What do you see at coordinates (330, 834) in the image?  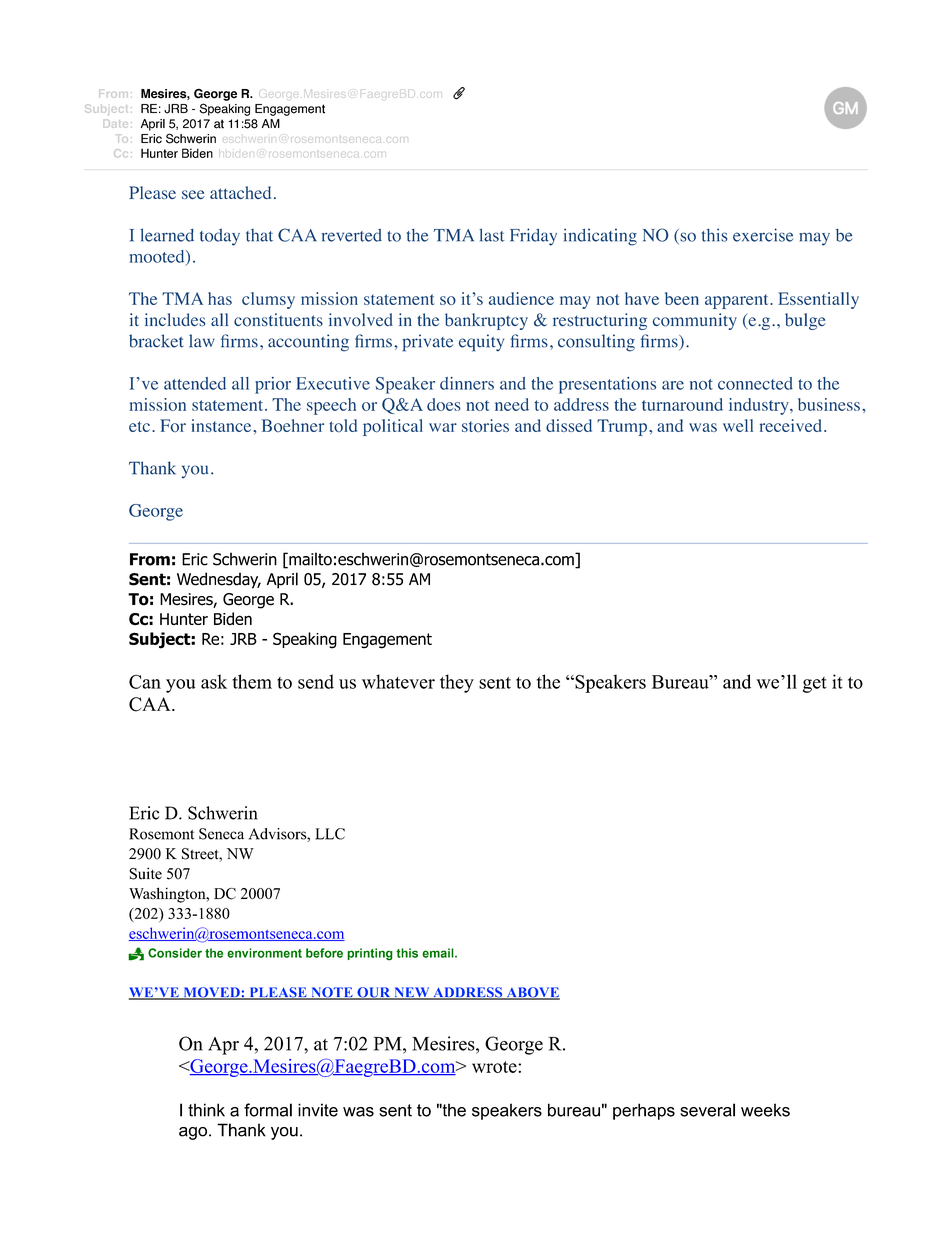 I see `LLC` at bounding box center [330, 834].
